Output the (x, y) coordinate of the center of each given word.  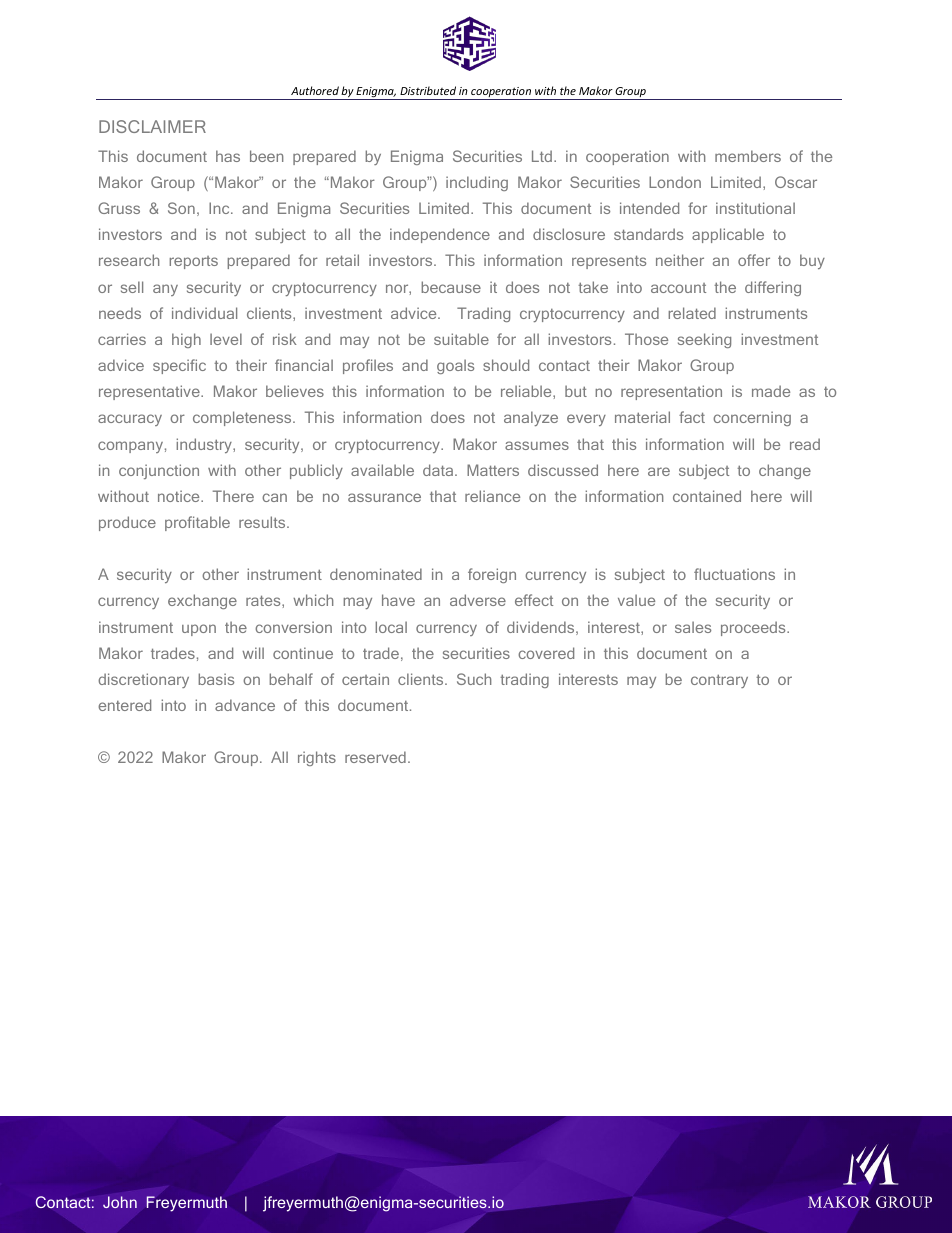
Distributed (428, 90)
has (228, 156)
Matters (493, 470)
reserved (375, 757)
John (120, 1202)
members (748, 156)
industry (205, 445)
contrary (719, 681)
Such (474, 679)
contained (707, 496)
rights (317, 758)
